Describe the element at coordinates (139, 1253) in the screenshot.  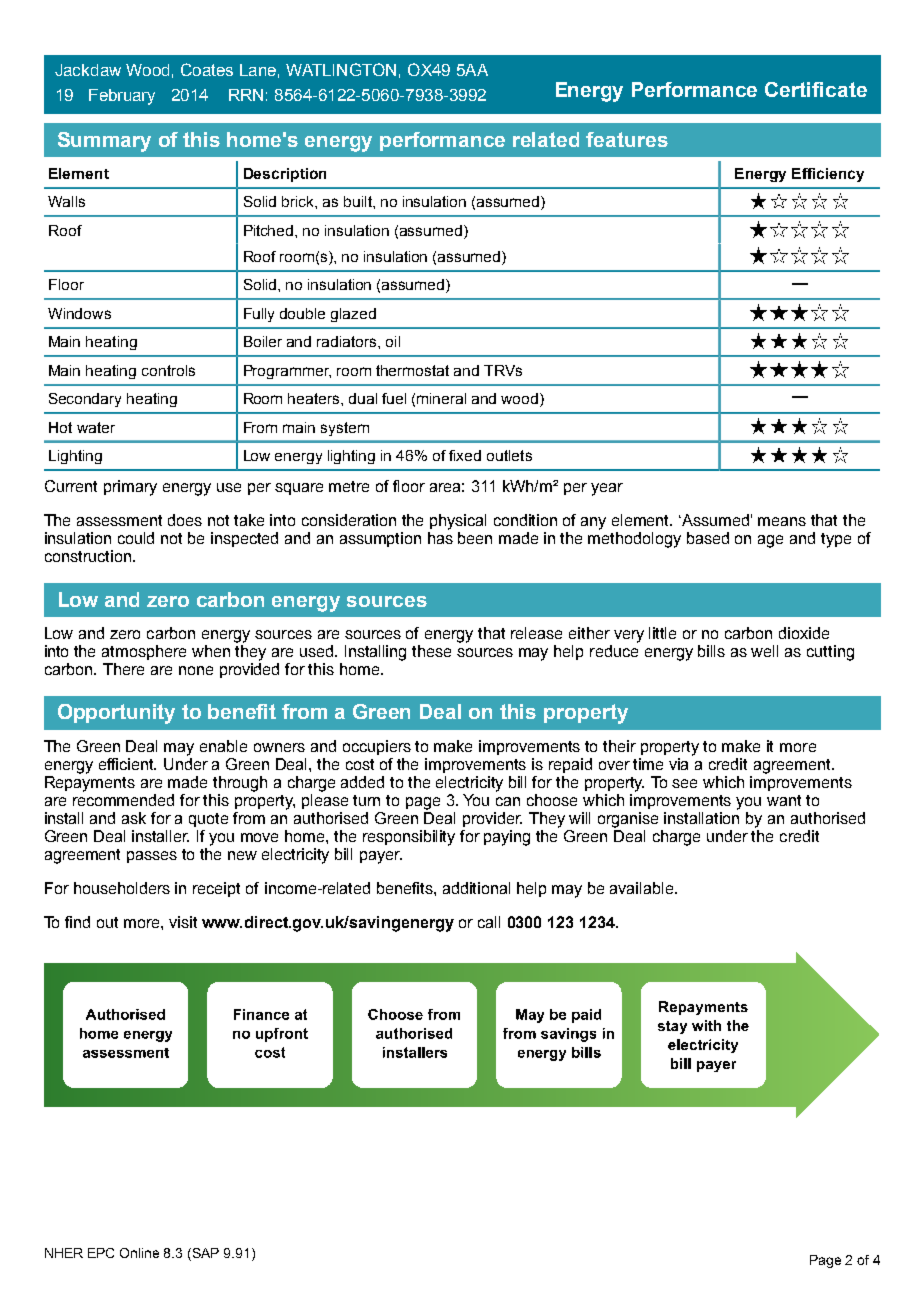
I see `Online` at that location.
